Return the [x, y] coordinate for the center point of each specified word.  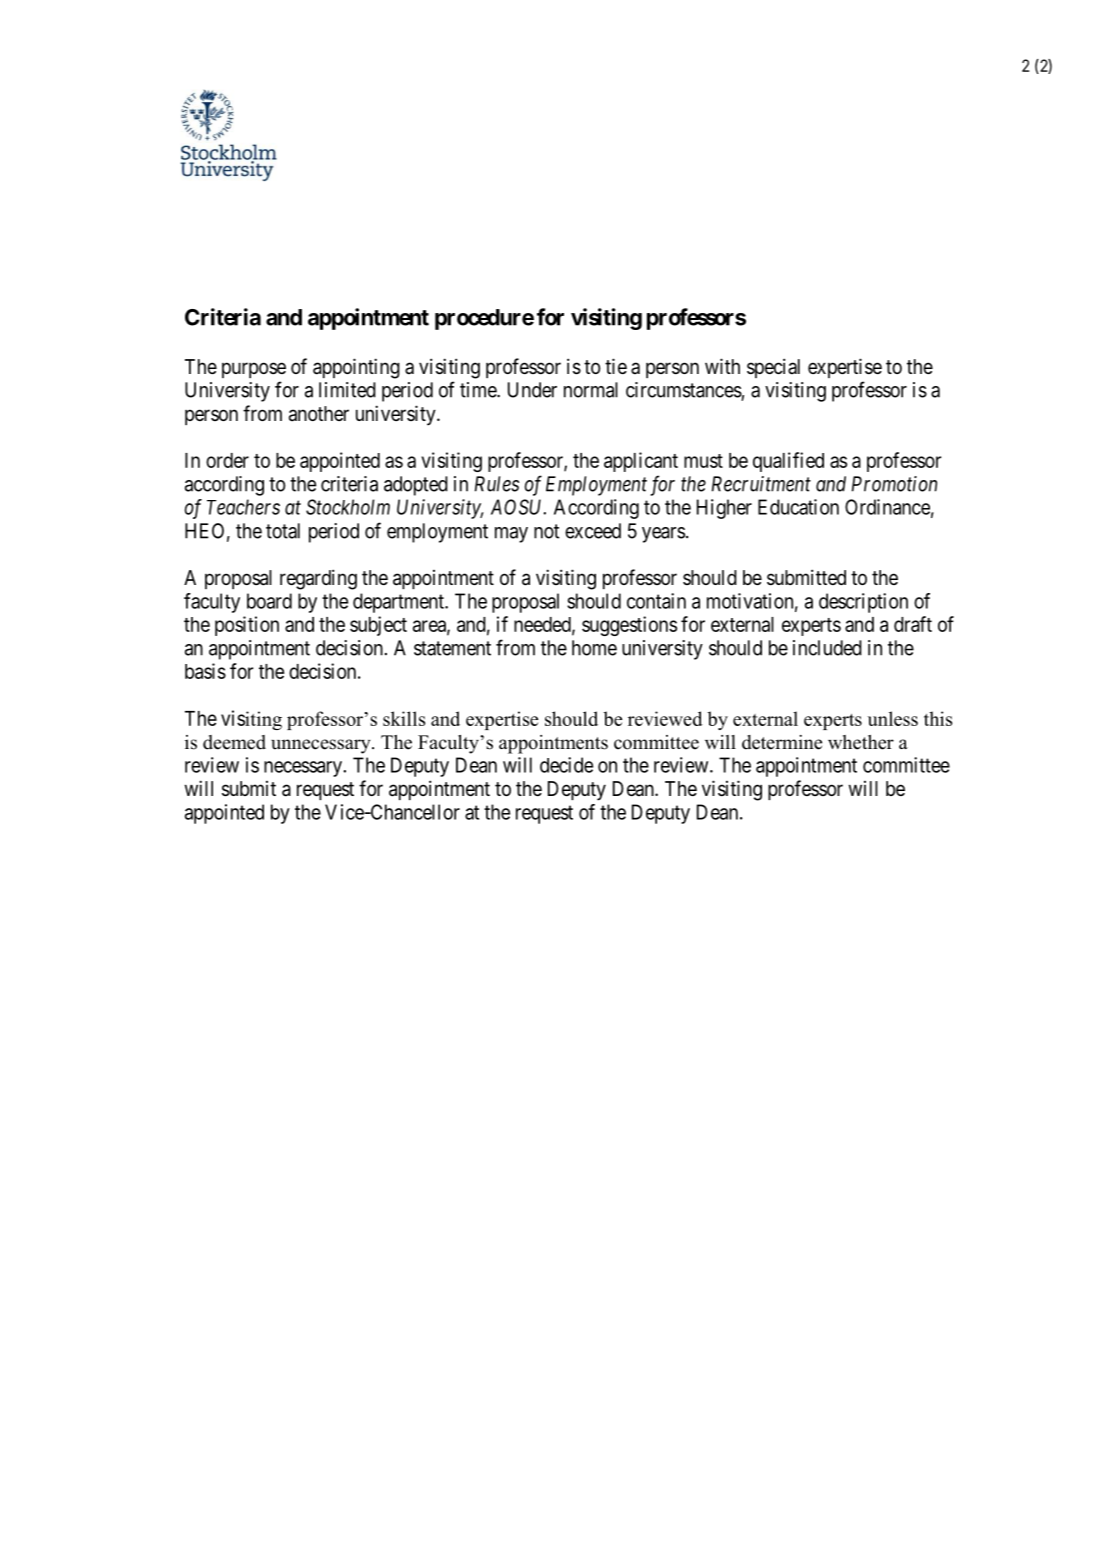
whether [861, 742]
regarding [318, 579]
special [773, 368]
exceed [593, 531]
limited [347, 390]
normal [591, 390]
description [863, 603]
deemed [234, 742]
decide [566, 765]
